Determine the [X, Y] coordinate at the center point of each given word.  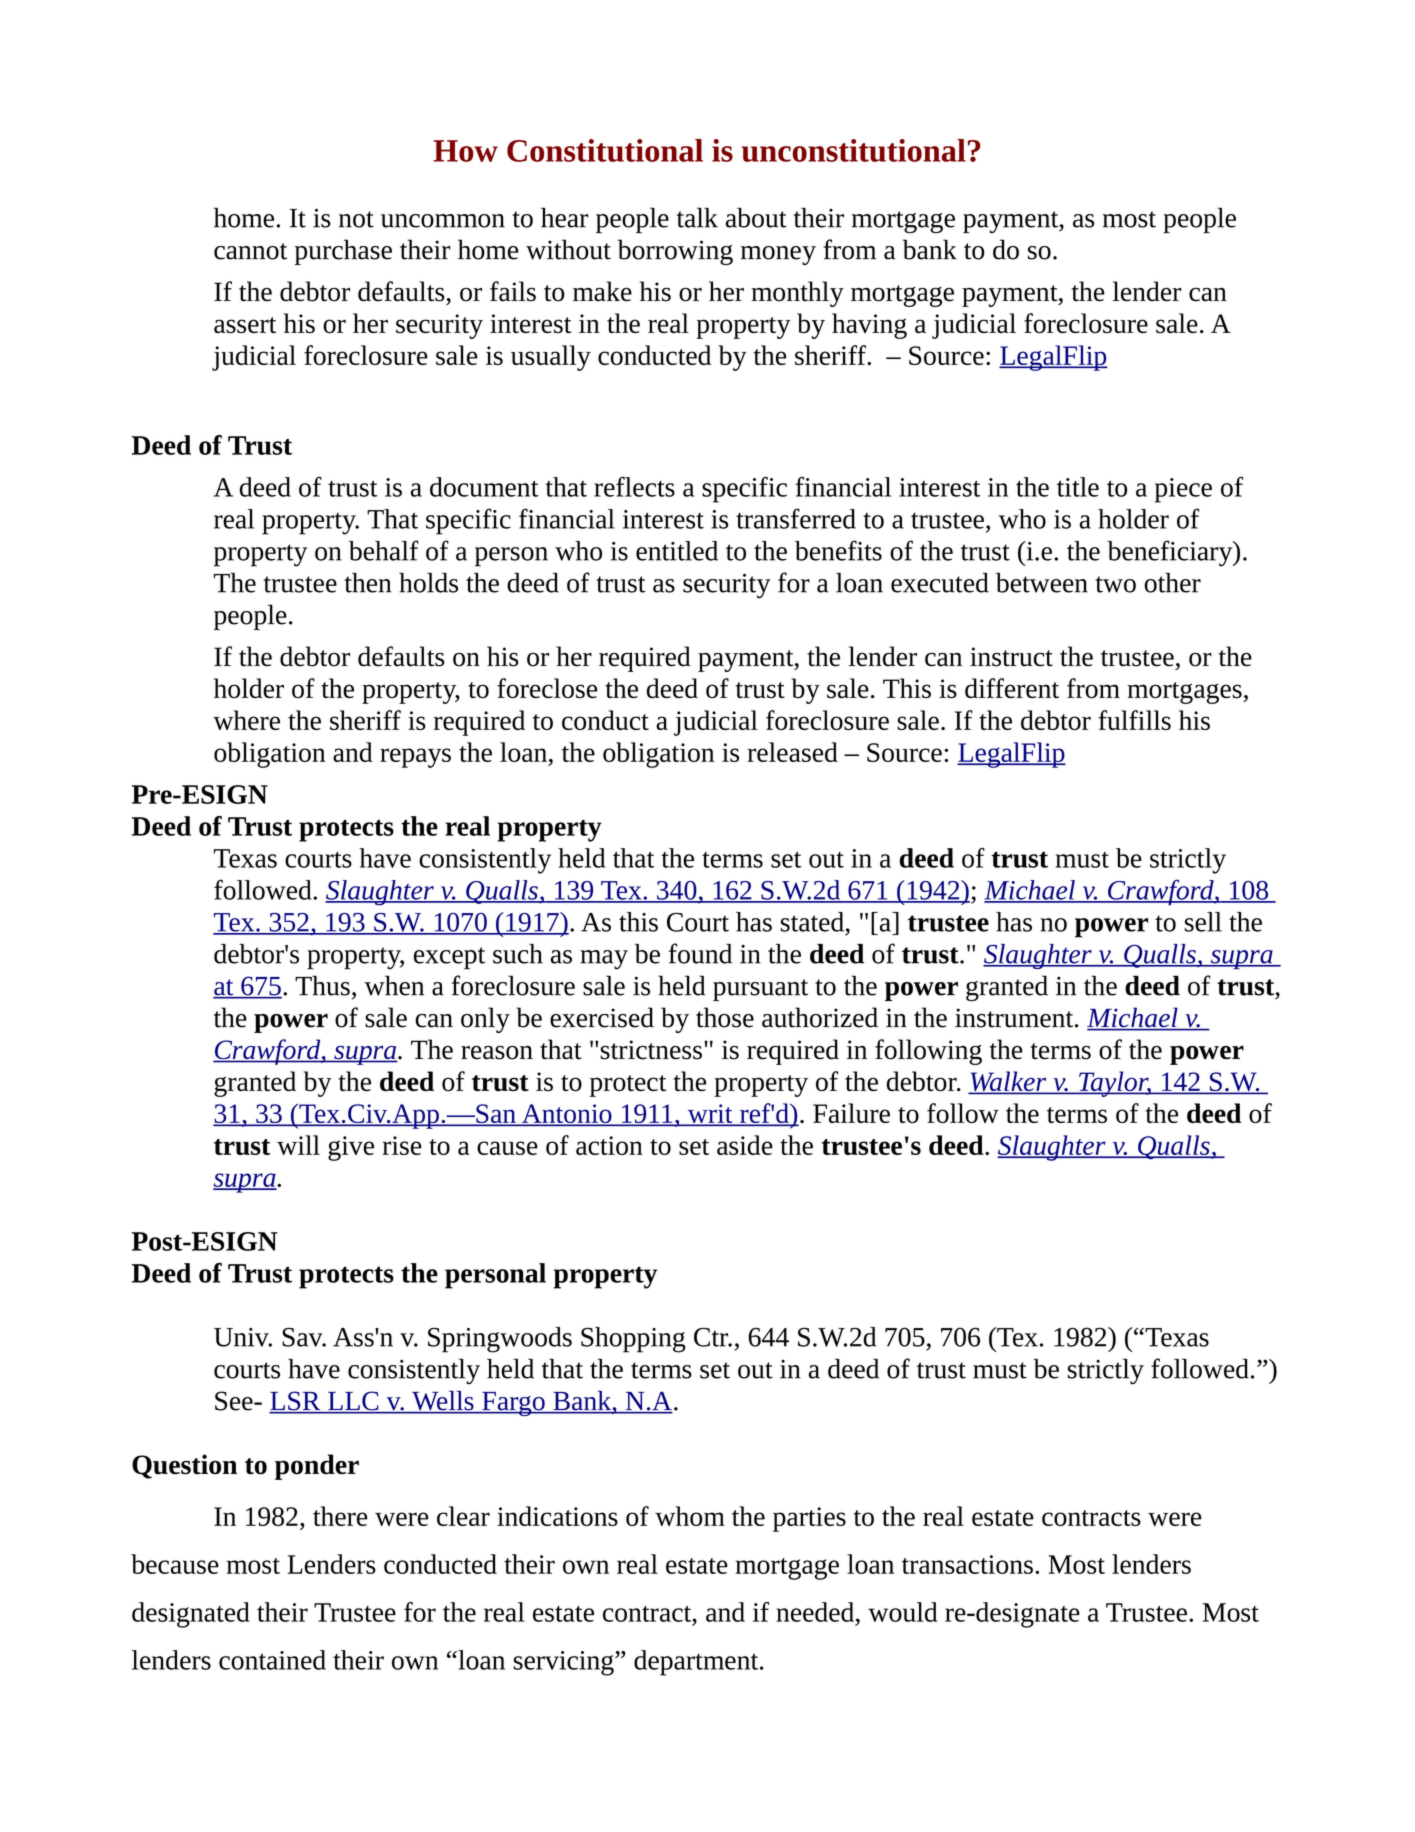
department [697, 1663]
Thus [322, 985]
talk [697, 217]
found [700, 953]
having [869, 326]
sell [1203, 922]
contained [272, 1660]
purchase [343, 252]
